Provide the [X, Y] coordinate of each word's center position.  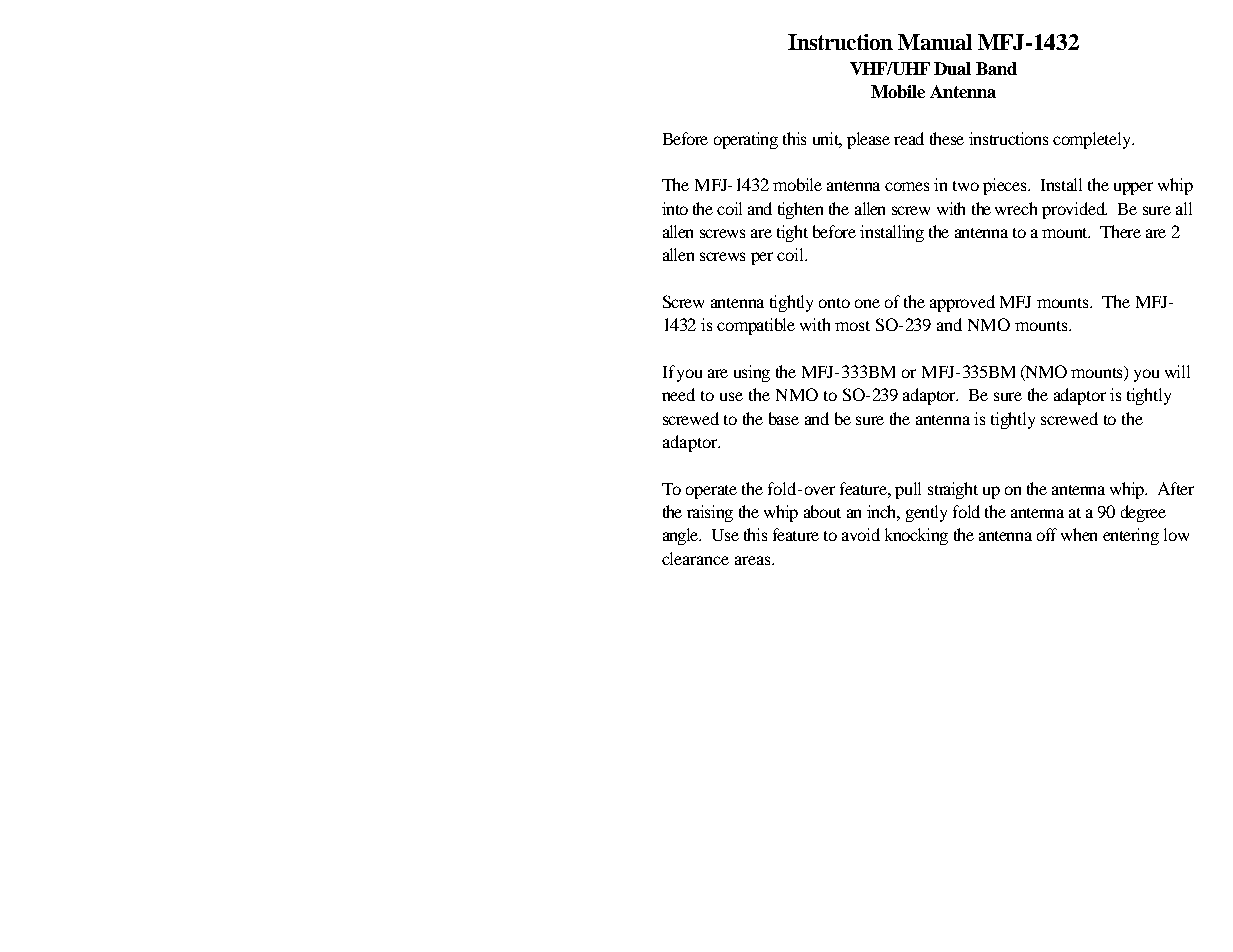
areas [754, 560]
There [1120, 231]
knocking [916, 536]
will [1177, 371]
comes [907, 186]
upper [1133, 188]
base [784, 418]
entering [1131, 536]
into [675, 208]
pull [908, 490]
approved [962, 303]
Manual [935, 42]
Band [996, 68]
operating [746, 140]
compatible [756, 326]
